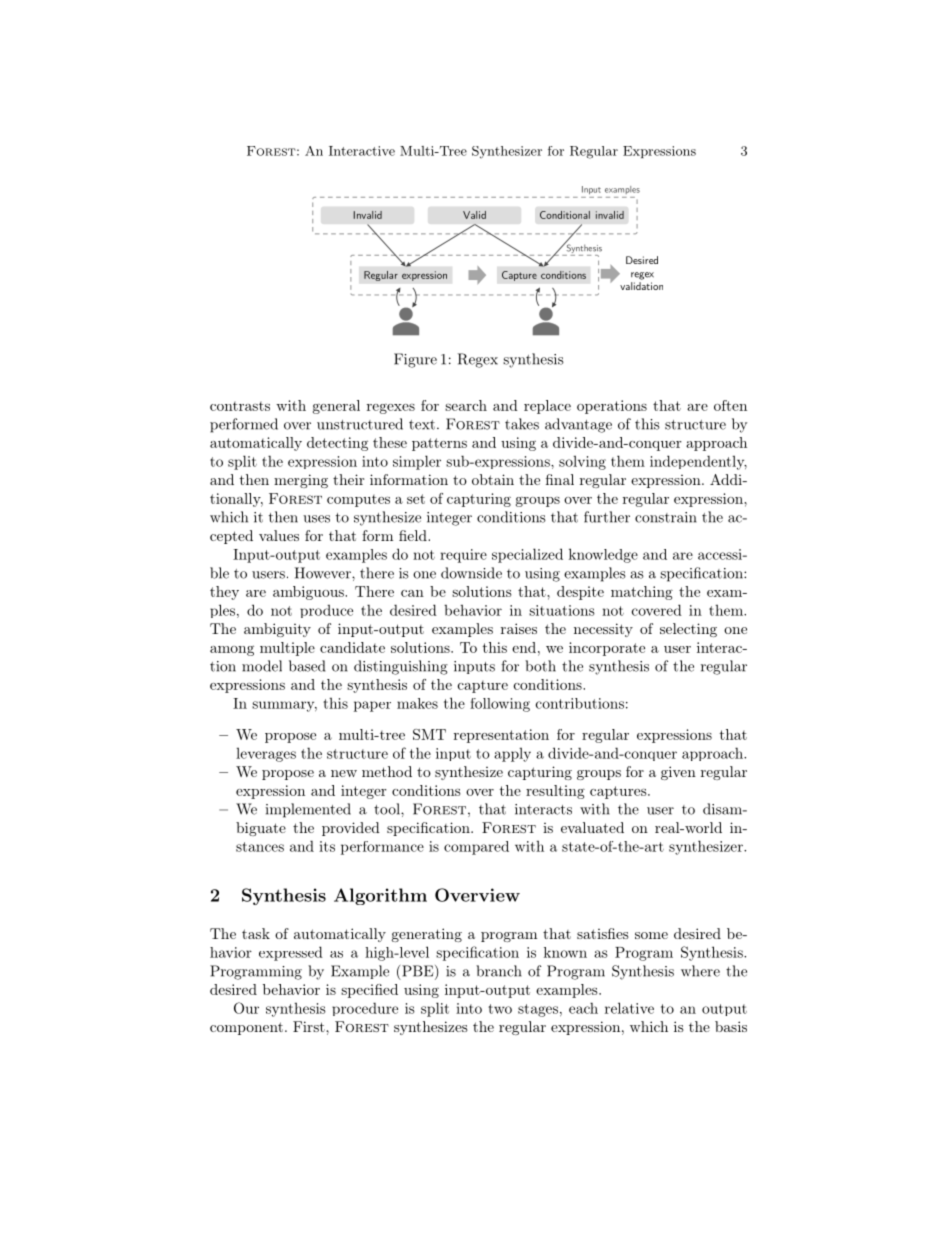  Describe the element at coordinates (688, 630) in the screenshot. I see `selecting` at that location.
